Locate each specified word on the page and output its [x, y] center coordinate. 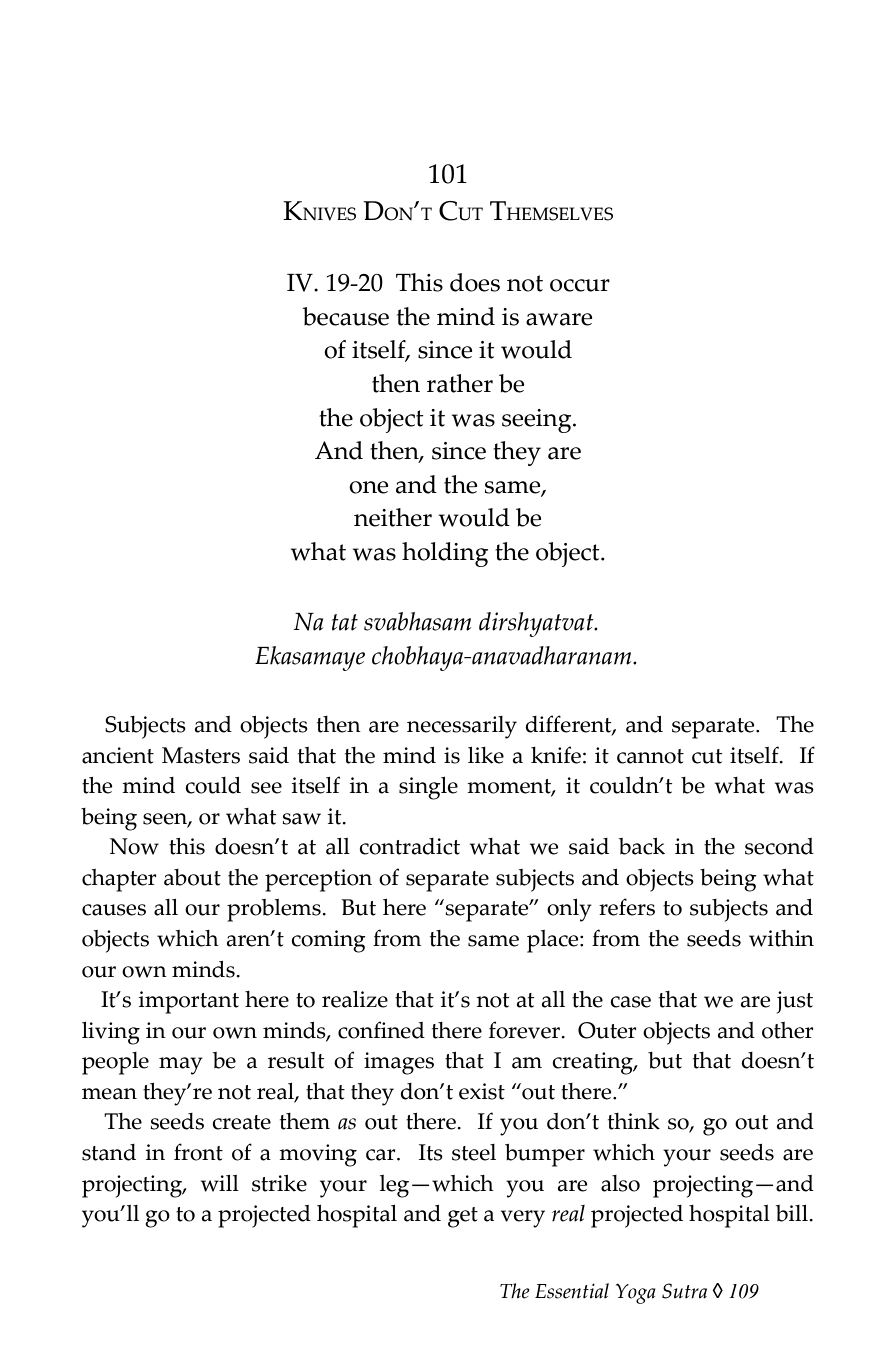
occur [580, 285]
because [345, 316]
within [781, 938]
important [188, 1002]
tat [345, 622]
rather [460, 383]
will [220, 1183]
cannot [650, 756]
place [554, 941]
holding [445, 554]
